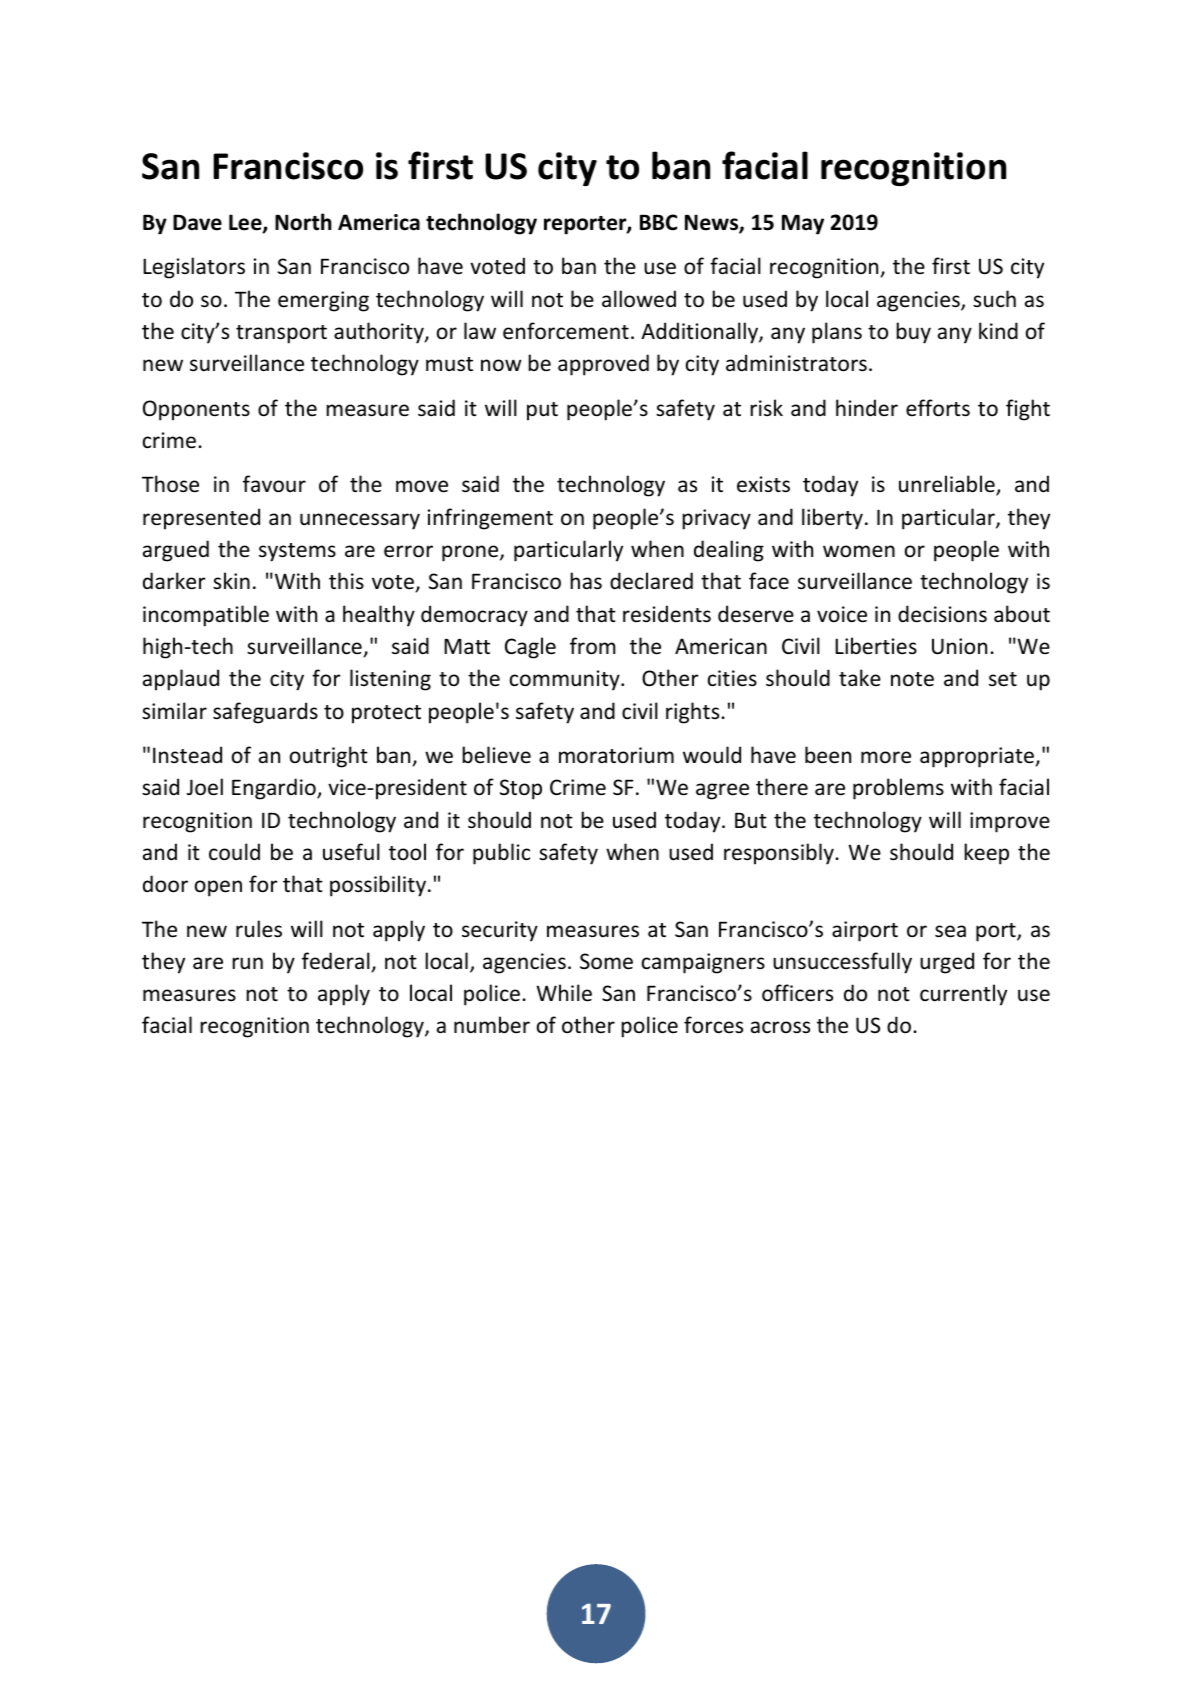  What do you see at coordinates (247, 963) in the document?
I see `run` at bounding box center [247, 963].
